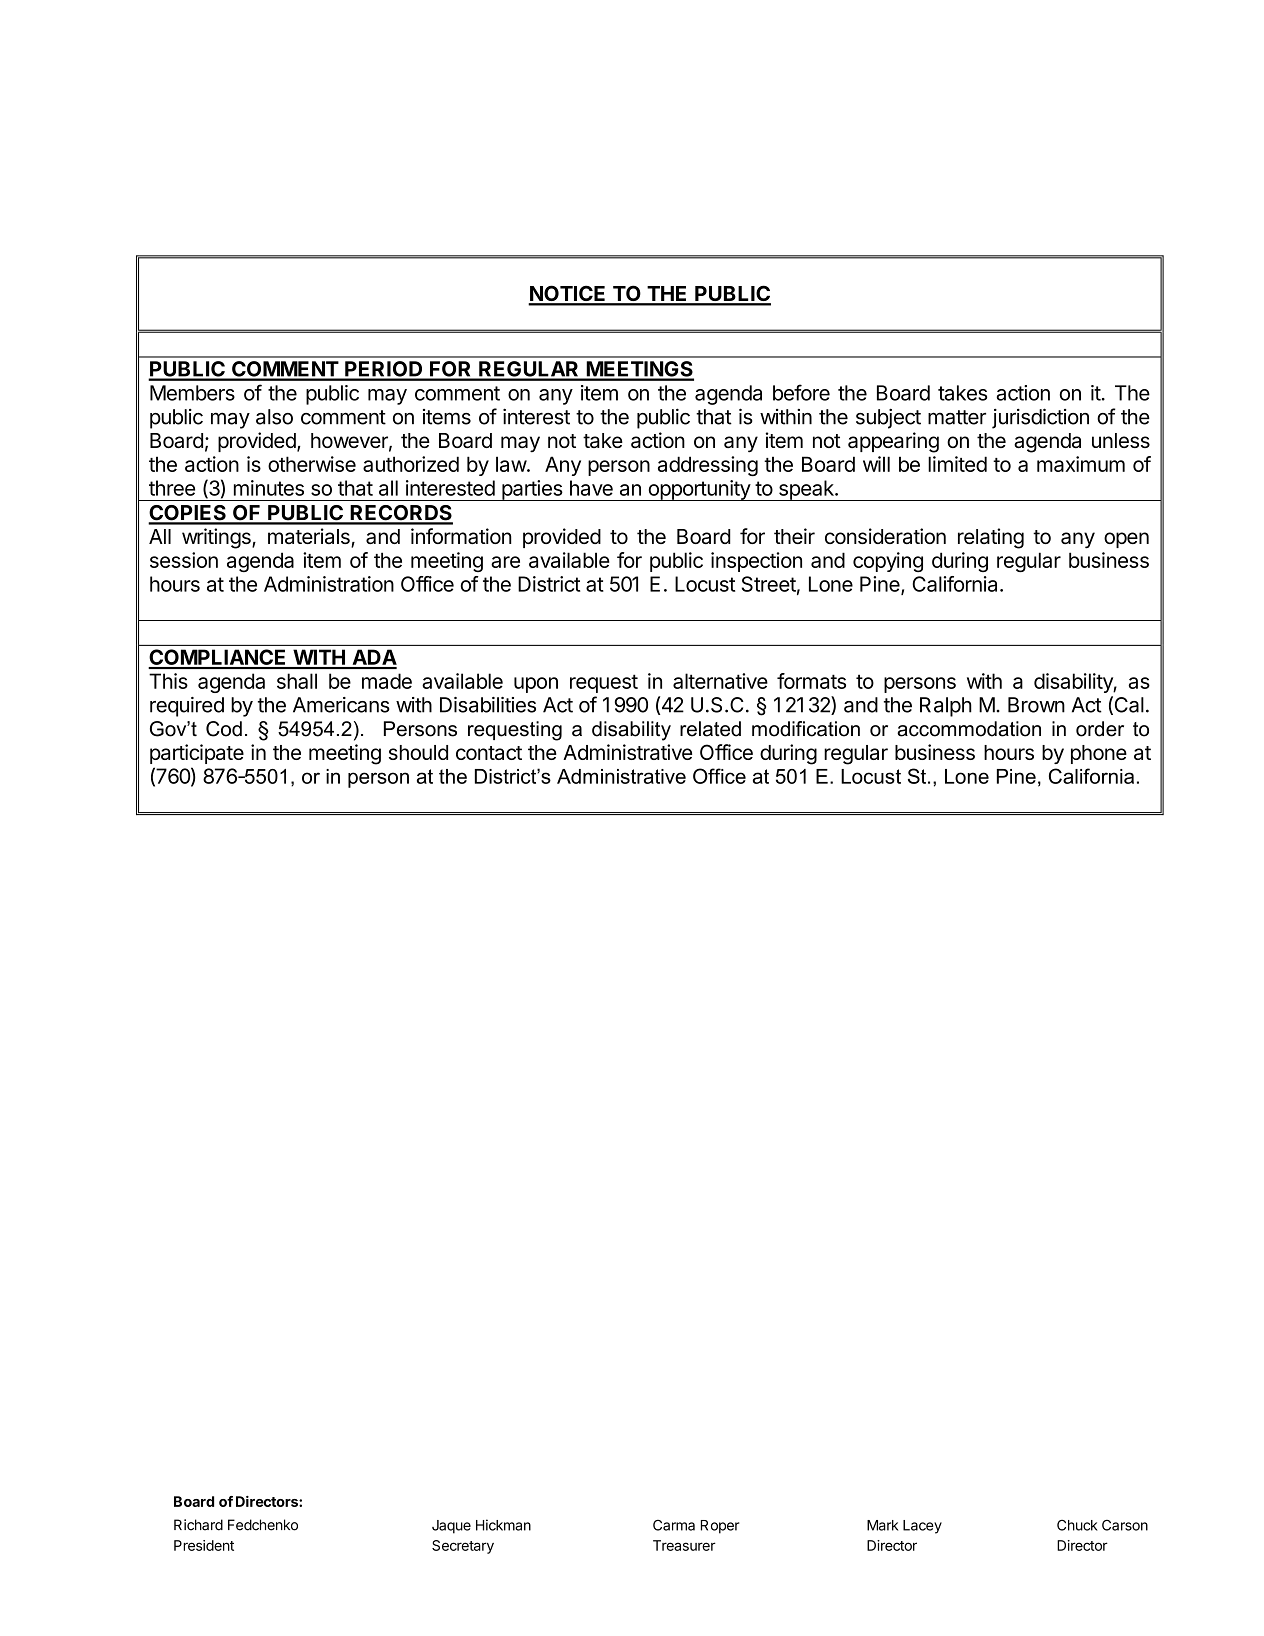 This page has height=1636, width=1264. Describe the element at coordinates (197, 754) in the page. I see `participate` at that location.
